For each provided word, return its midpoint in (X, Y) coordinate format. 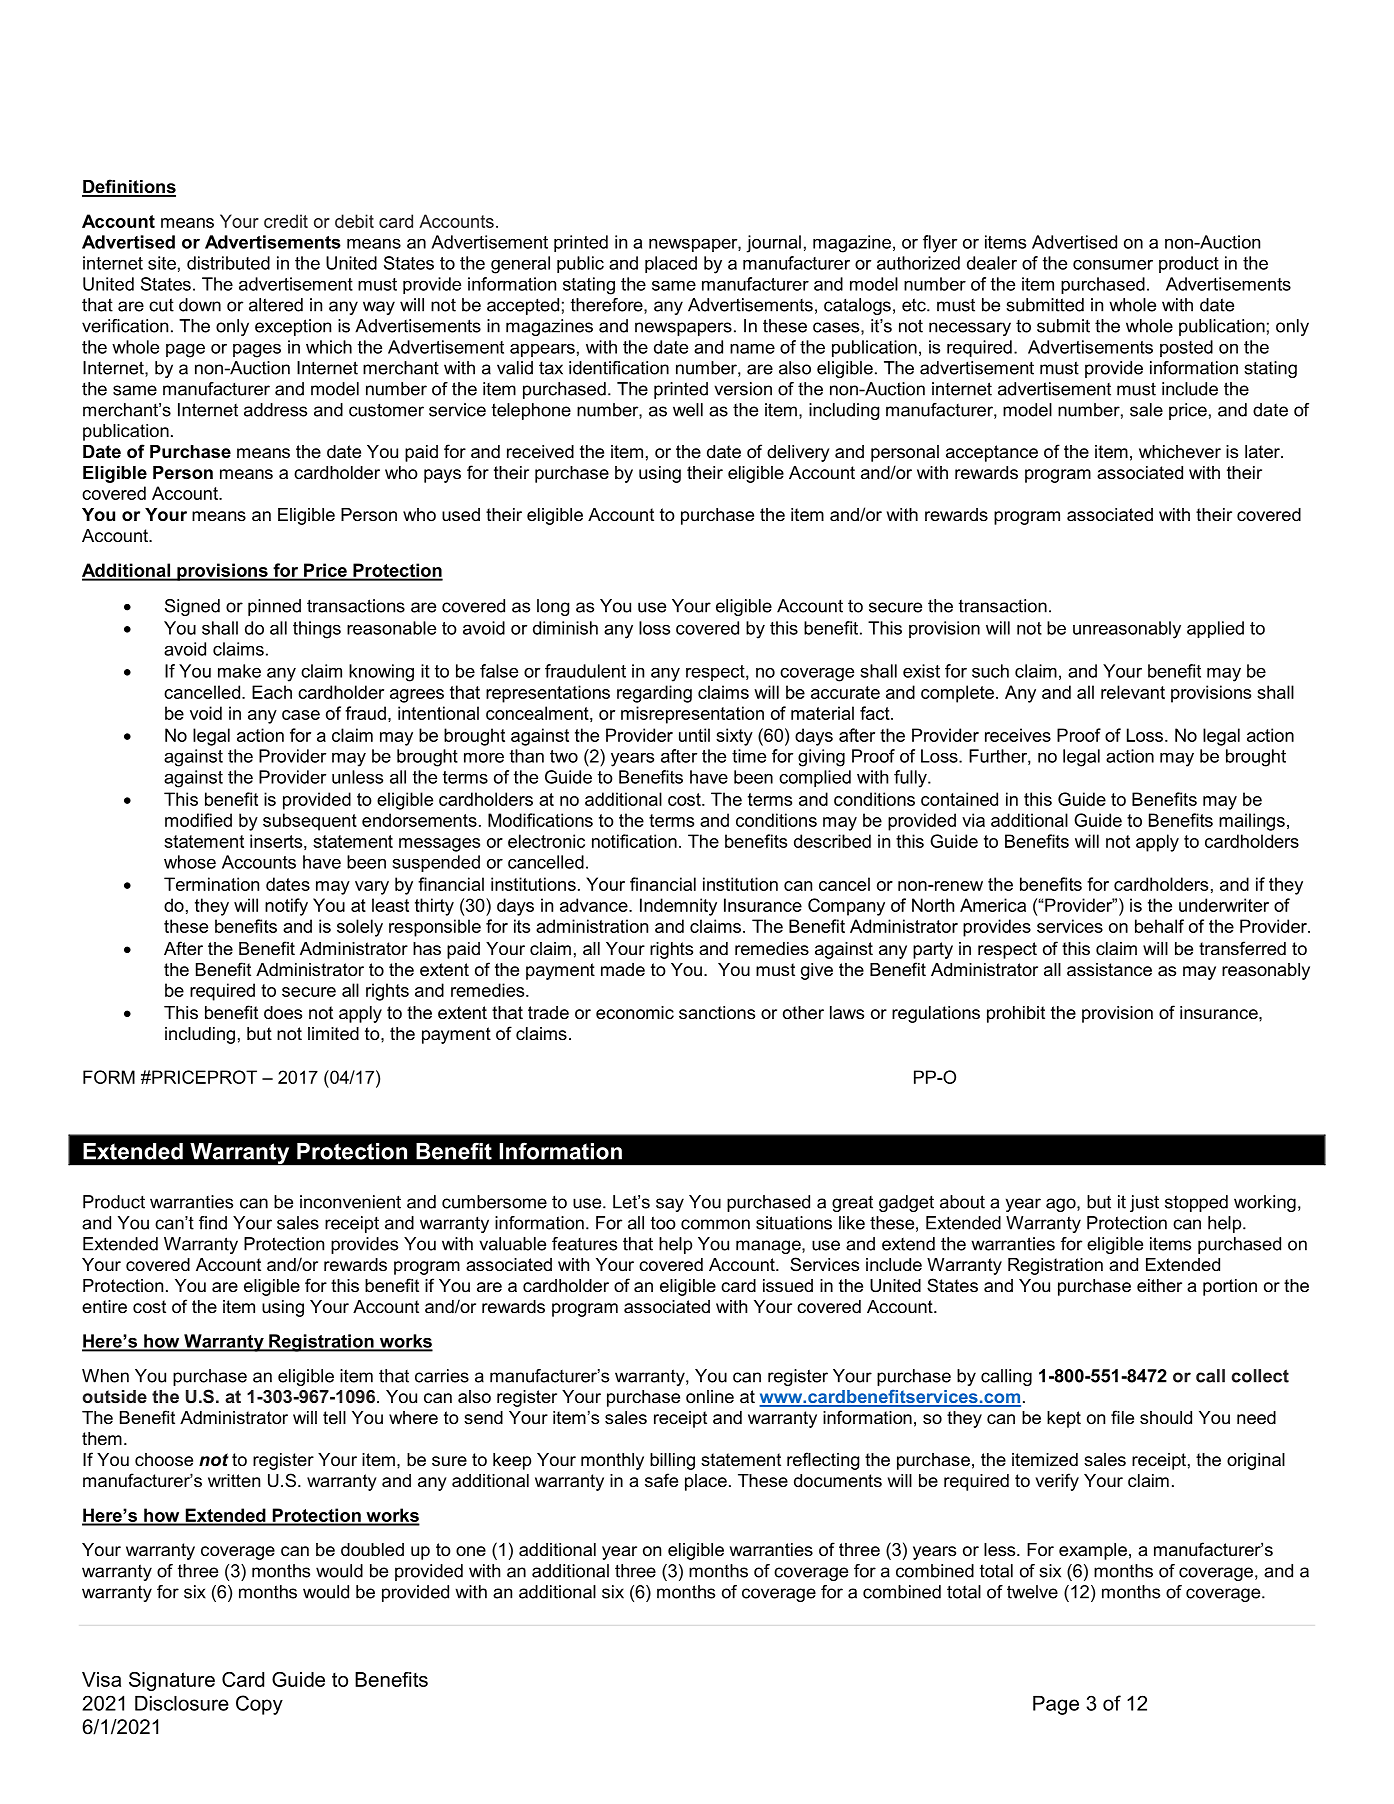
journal (774, 244)
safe (661, 1480)
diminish (565, 628)
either (1159, 1285)
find (213, 1223)
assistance (1109, 970)
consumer (1113, 265)
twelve (1032, 1592)
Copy (259, 1705)
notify (286, 907)
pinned (274, 607)
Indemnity (678, 907)
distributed (228, 263)
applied (1215, 629)
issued (788, 1286)
